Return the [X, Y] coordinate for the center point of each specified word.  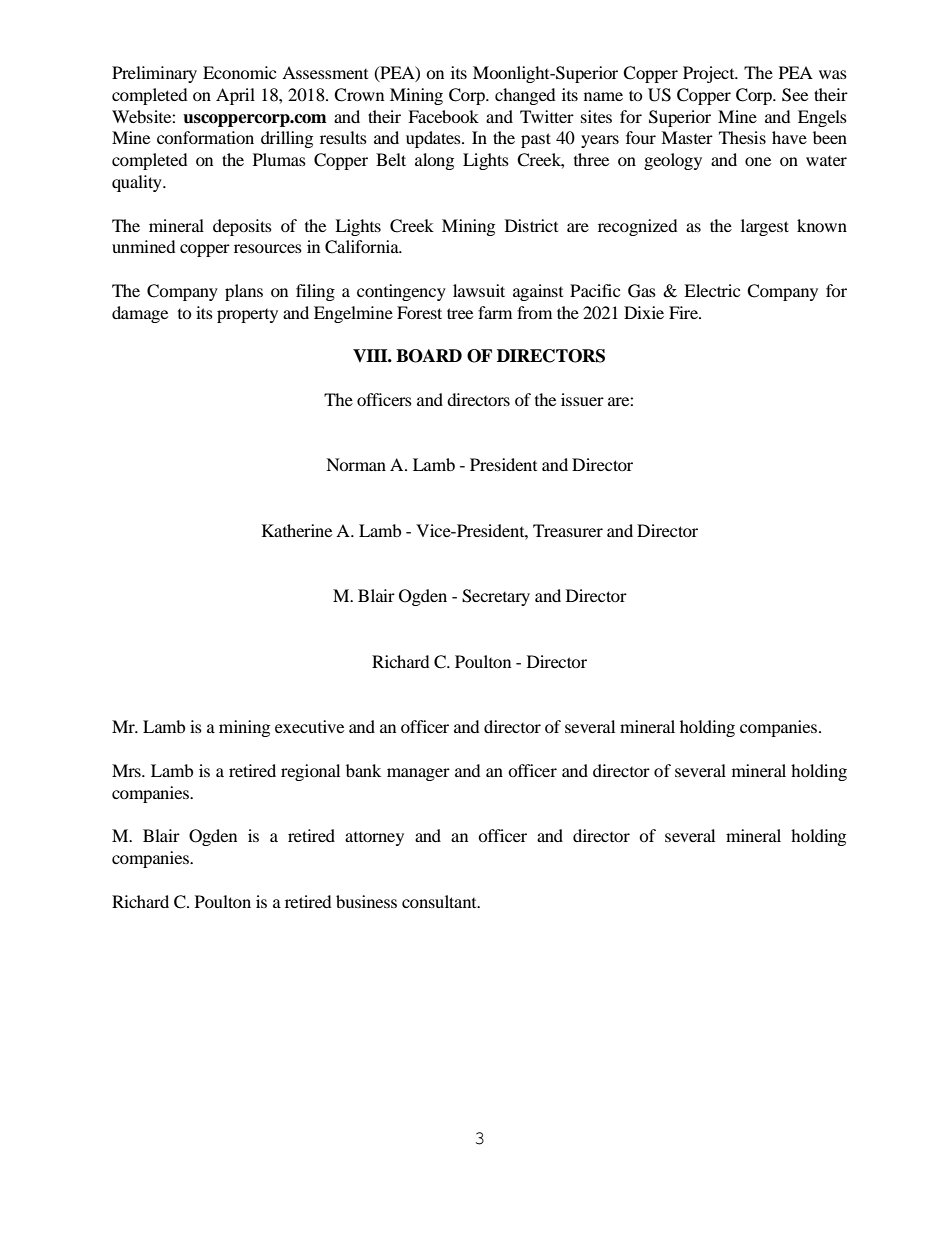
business [366, 901]
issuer [582, 399]
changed [525, 96]
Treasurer [568, 530]
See [795, 95]
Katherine [297, 530]
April [235, 96]
